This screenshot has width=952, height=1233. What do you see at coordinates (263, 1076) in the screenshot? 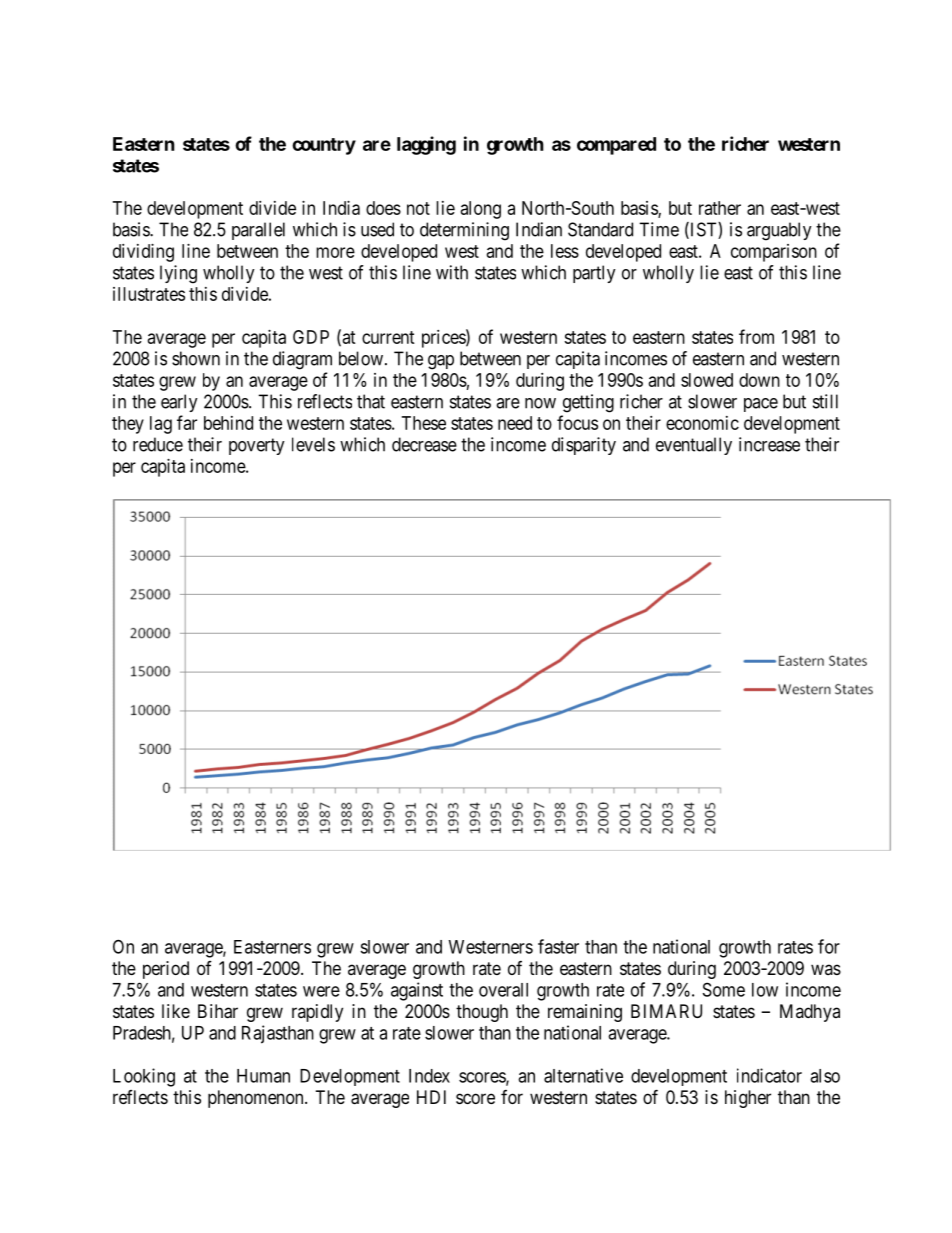
I see `Human` at bounding box center [263, 1076].
